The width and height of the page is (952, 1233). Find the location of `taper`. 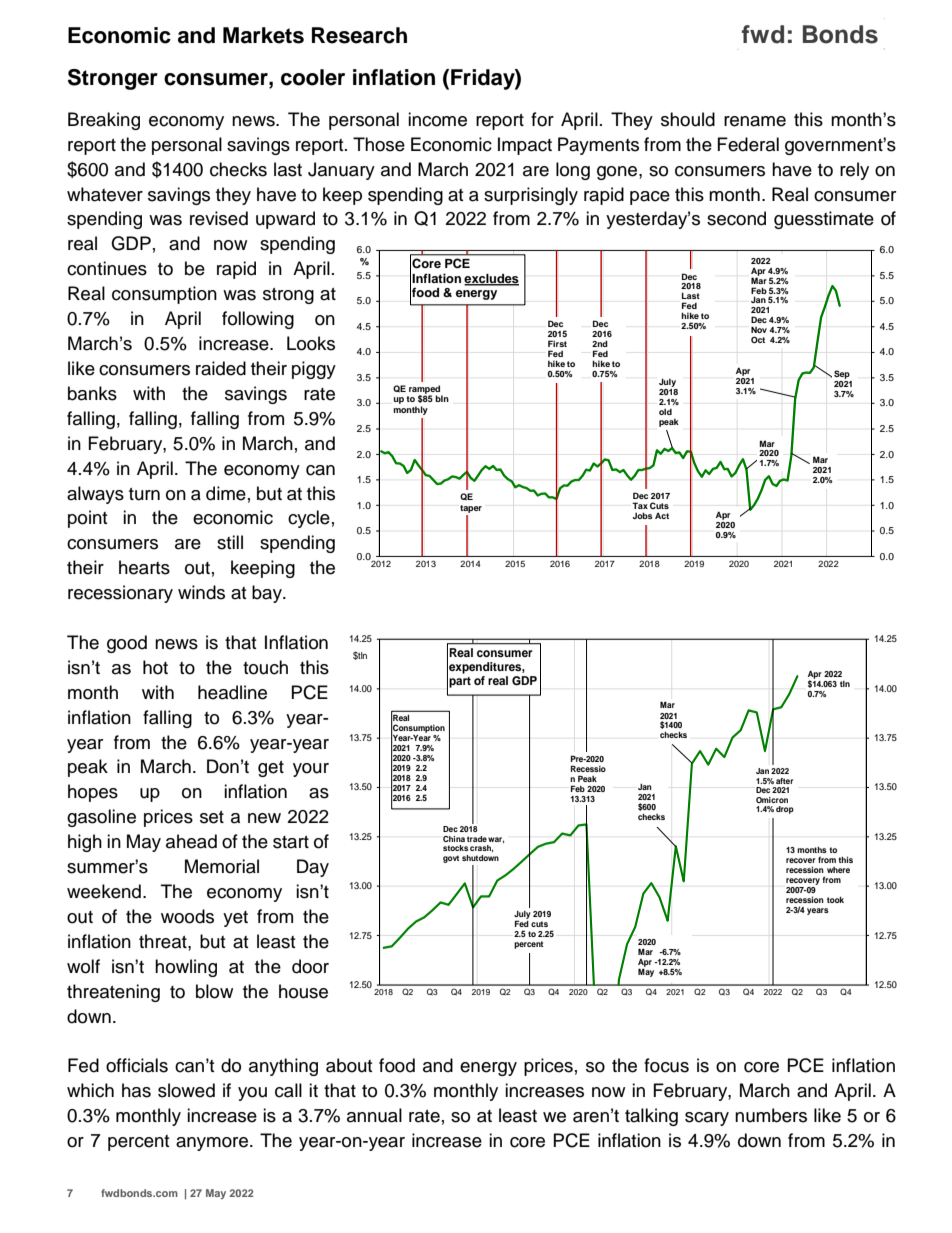

taper is located at coordinates (471, 509).
